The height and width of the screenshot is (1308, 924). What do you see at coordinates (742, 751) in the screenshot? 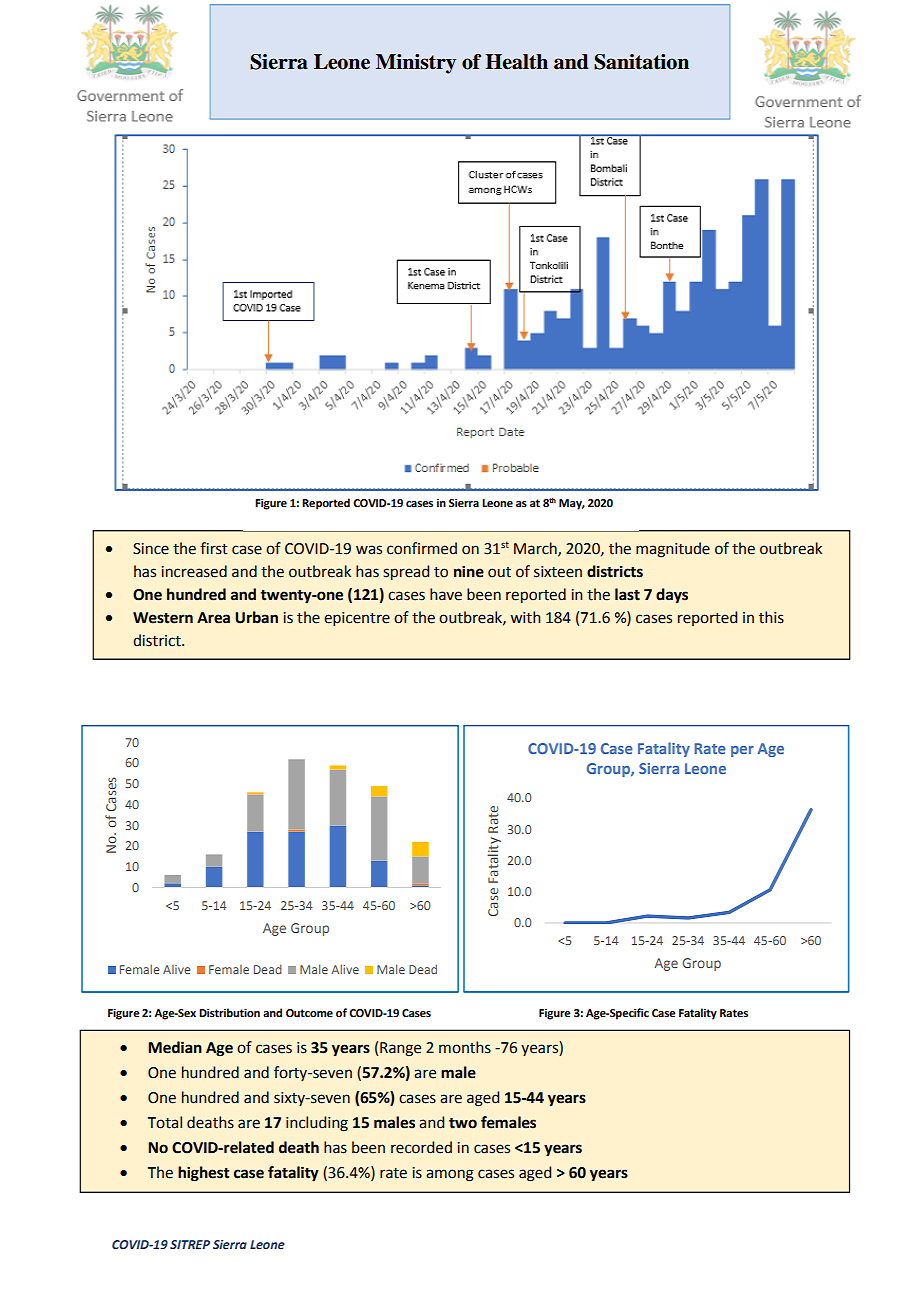
I see `per` at bounding box center [742, 751].
